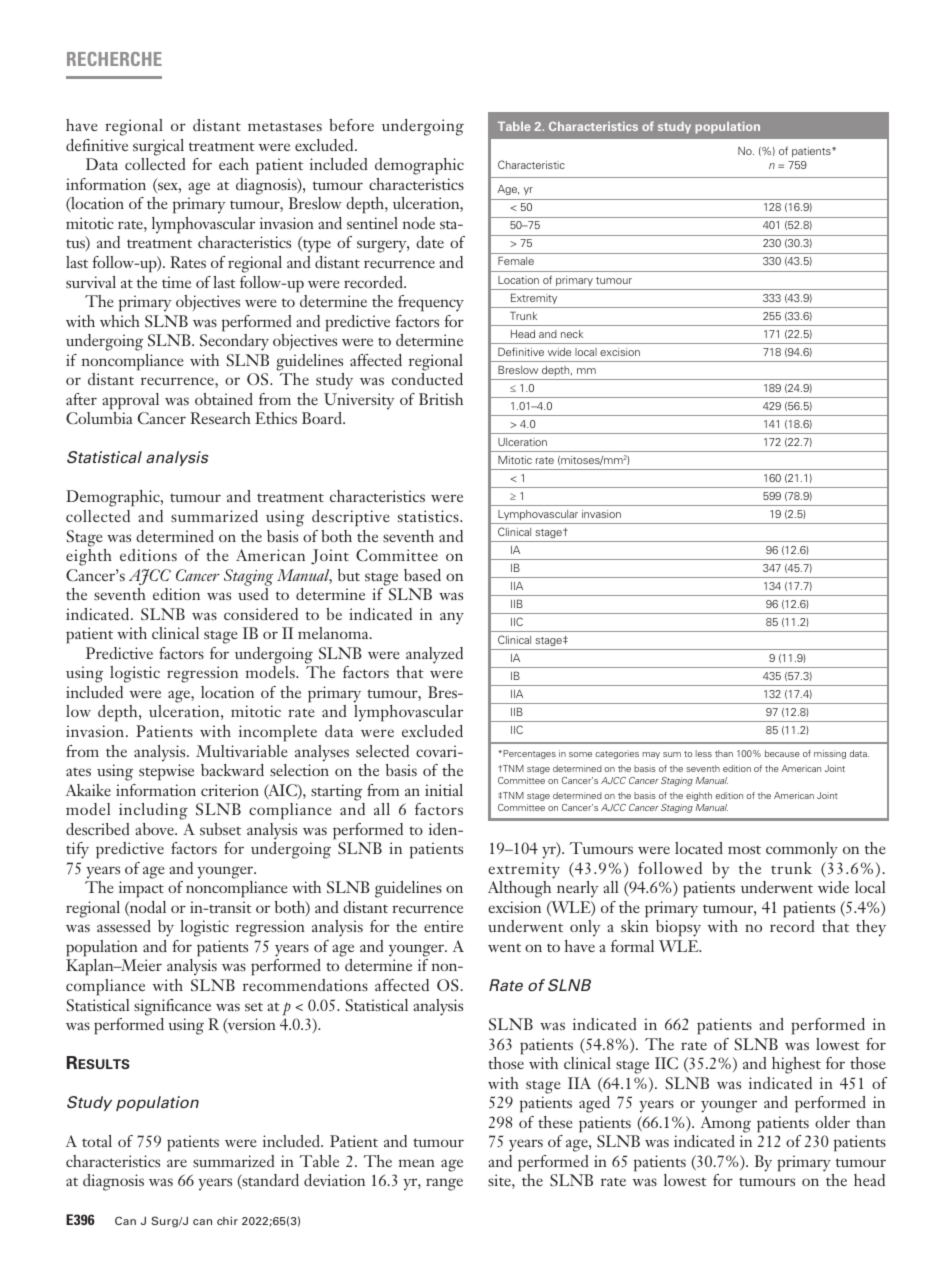  Describe the element at coordinates (444, 1184) in the document. I see `range` at that location.
